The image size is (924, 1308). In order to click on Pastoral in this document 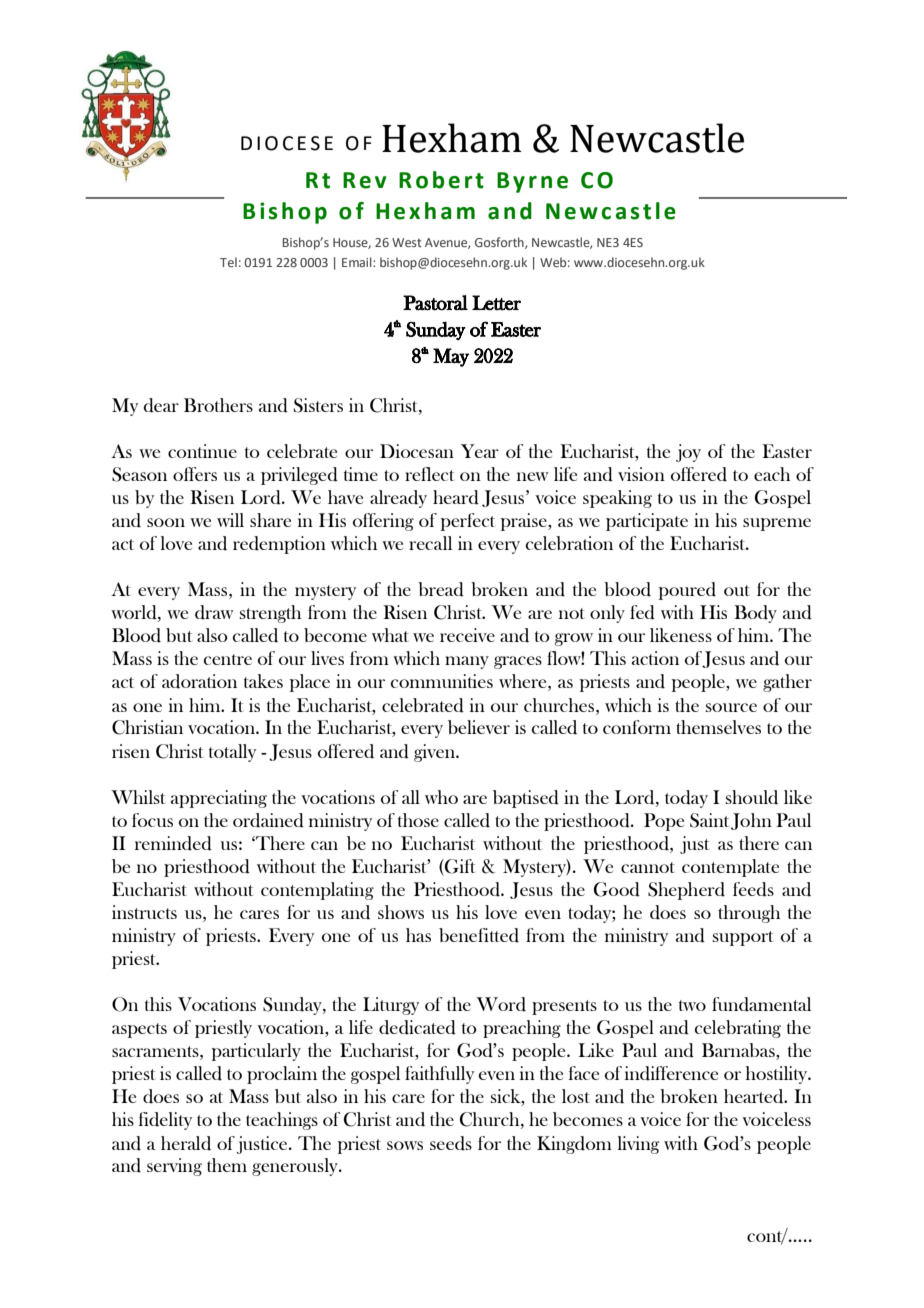, I will do `click(435, 303)`.
